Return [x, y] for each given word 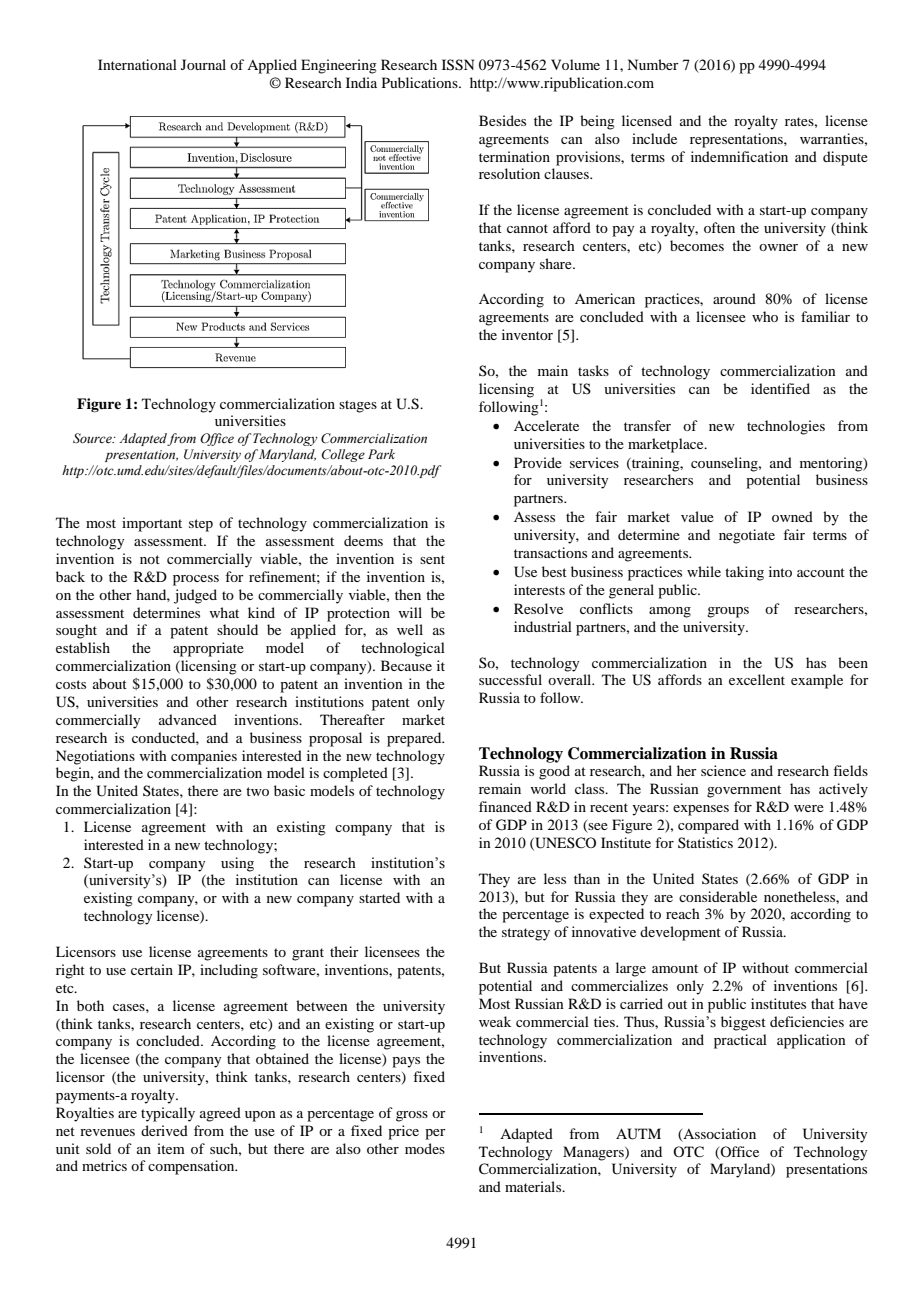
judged [195, 596]
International [137, 64]
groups [728, 612]
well [410, 629]
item [171, 1148]
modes [425, 1148]
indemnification [739, 156]
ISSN [458, 65]
